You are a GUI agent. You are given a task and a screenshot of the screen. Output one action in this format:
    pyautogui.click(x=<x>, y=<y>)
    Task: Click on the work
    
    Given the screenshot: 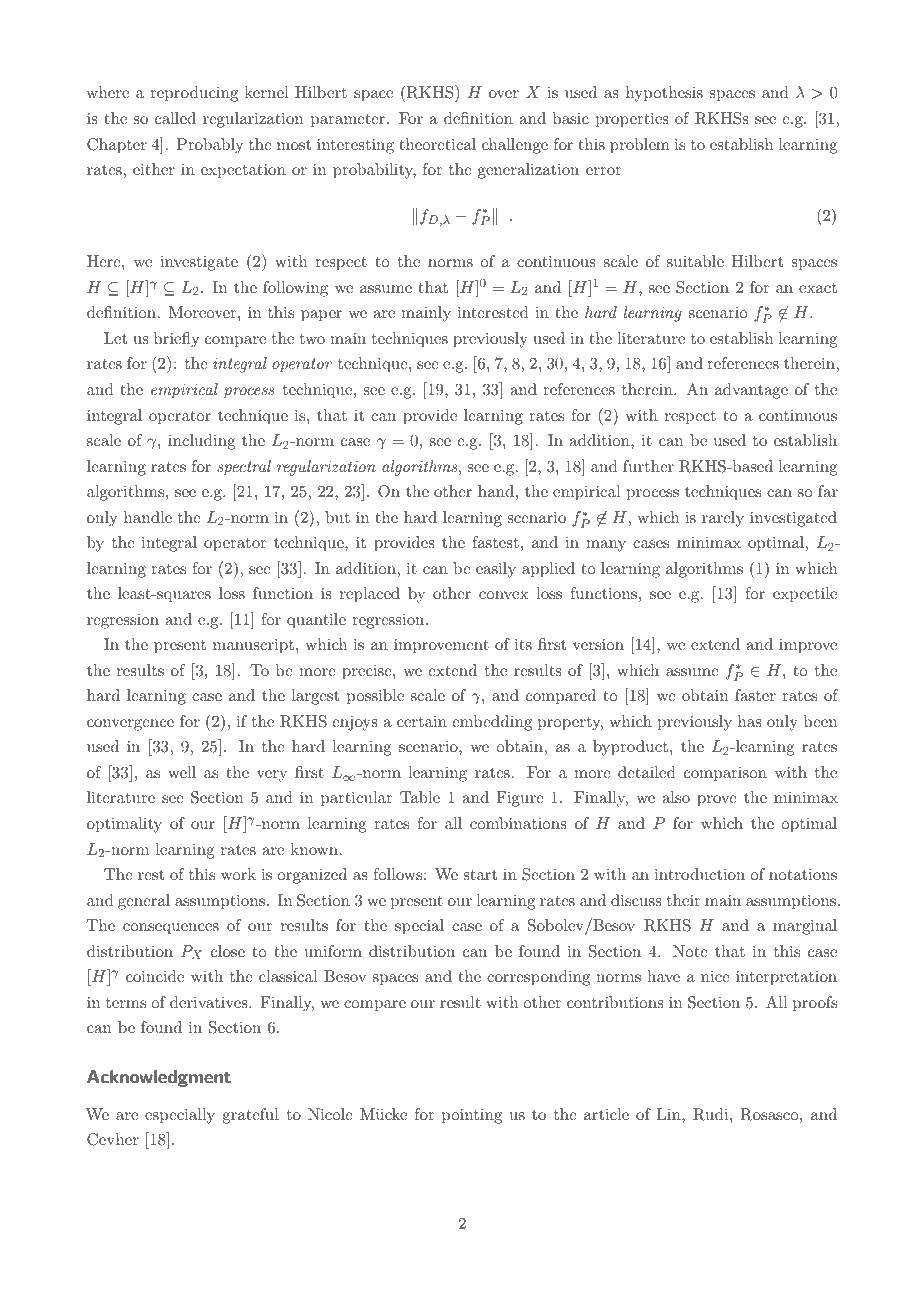 What is the action you would take?
    pyautogui.click(x=238, y=874)
